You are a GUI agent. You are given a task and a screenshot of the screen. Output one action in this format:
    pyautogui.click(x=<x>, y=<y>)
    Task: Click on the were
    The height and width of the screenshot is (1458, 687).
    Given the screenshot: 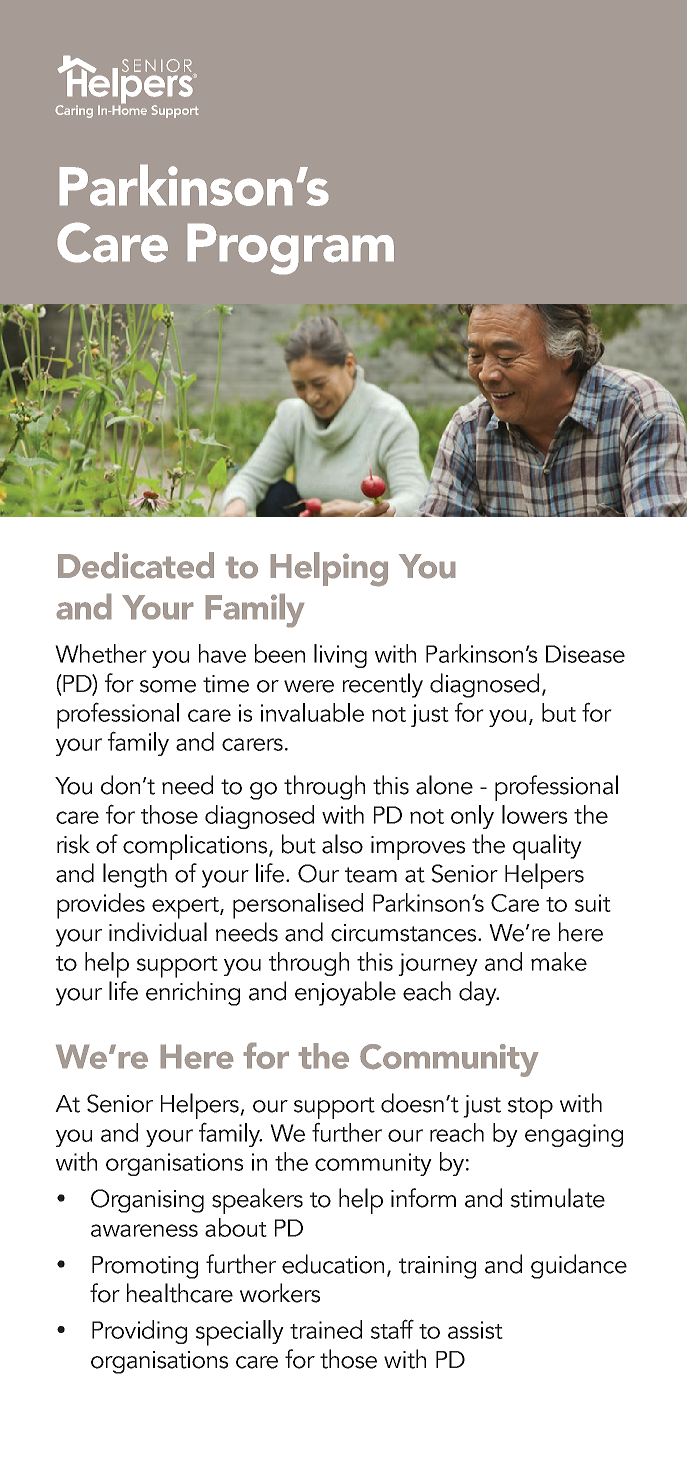 What is the action you would take?
    pyautogui.click(x=309, y=686)
